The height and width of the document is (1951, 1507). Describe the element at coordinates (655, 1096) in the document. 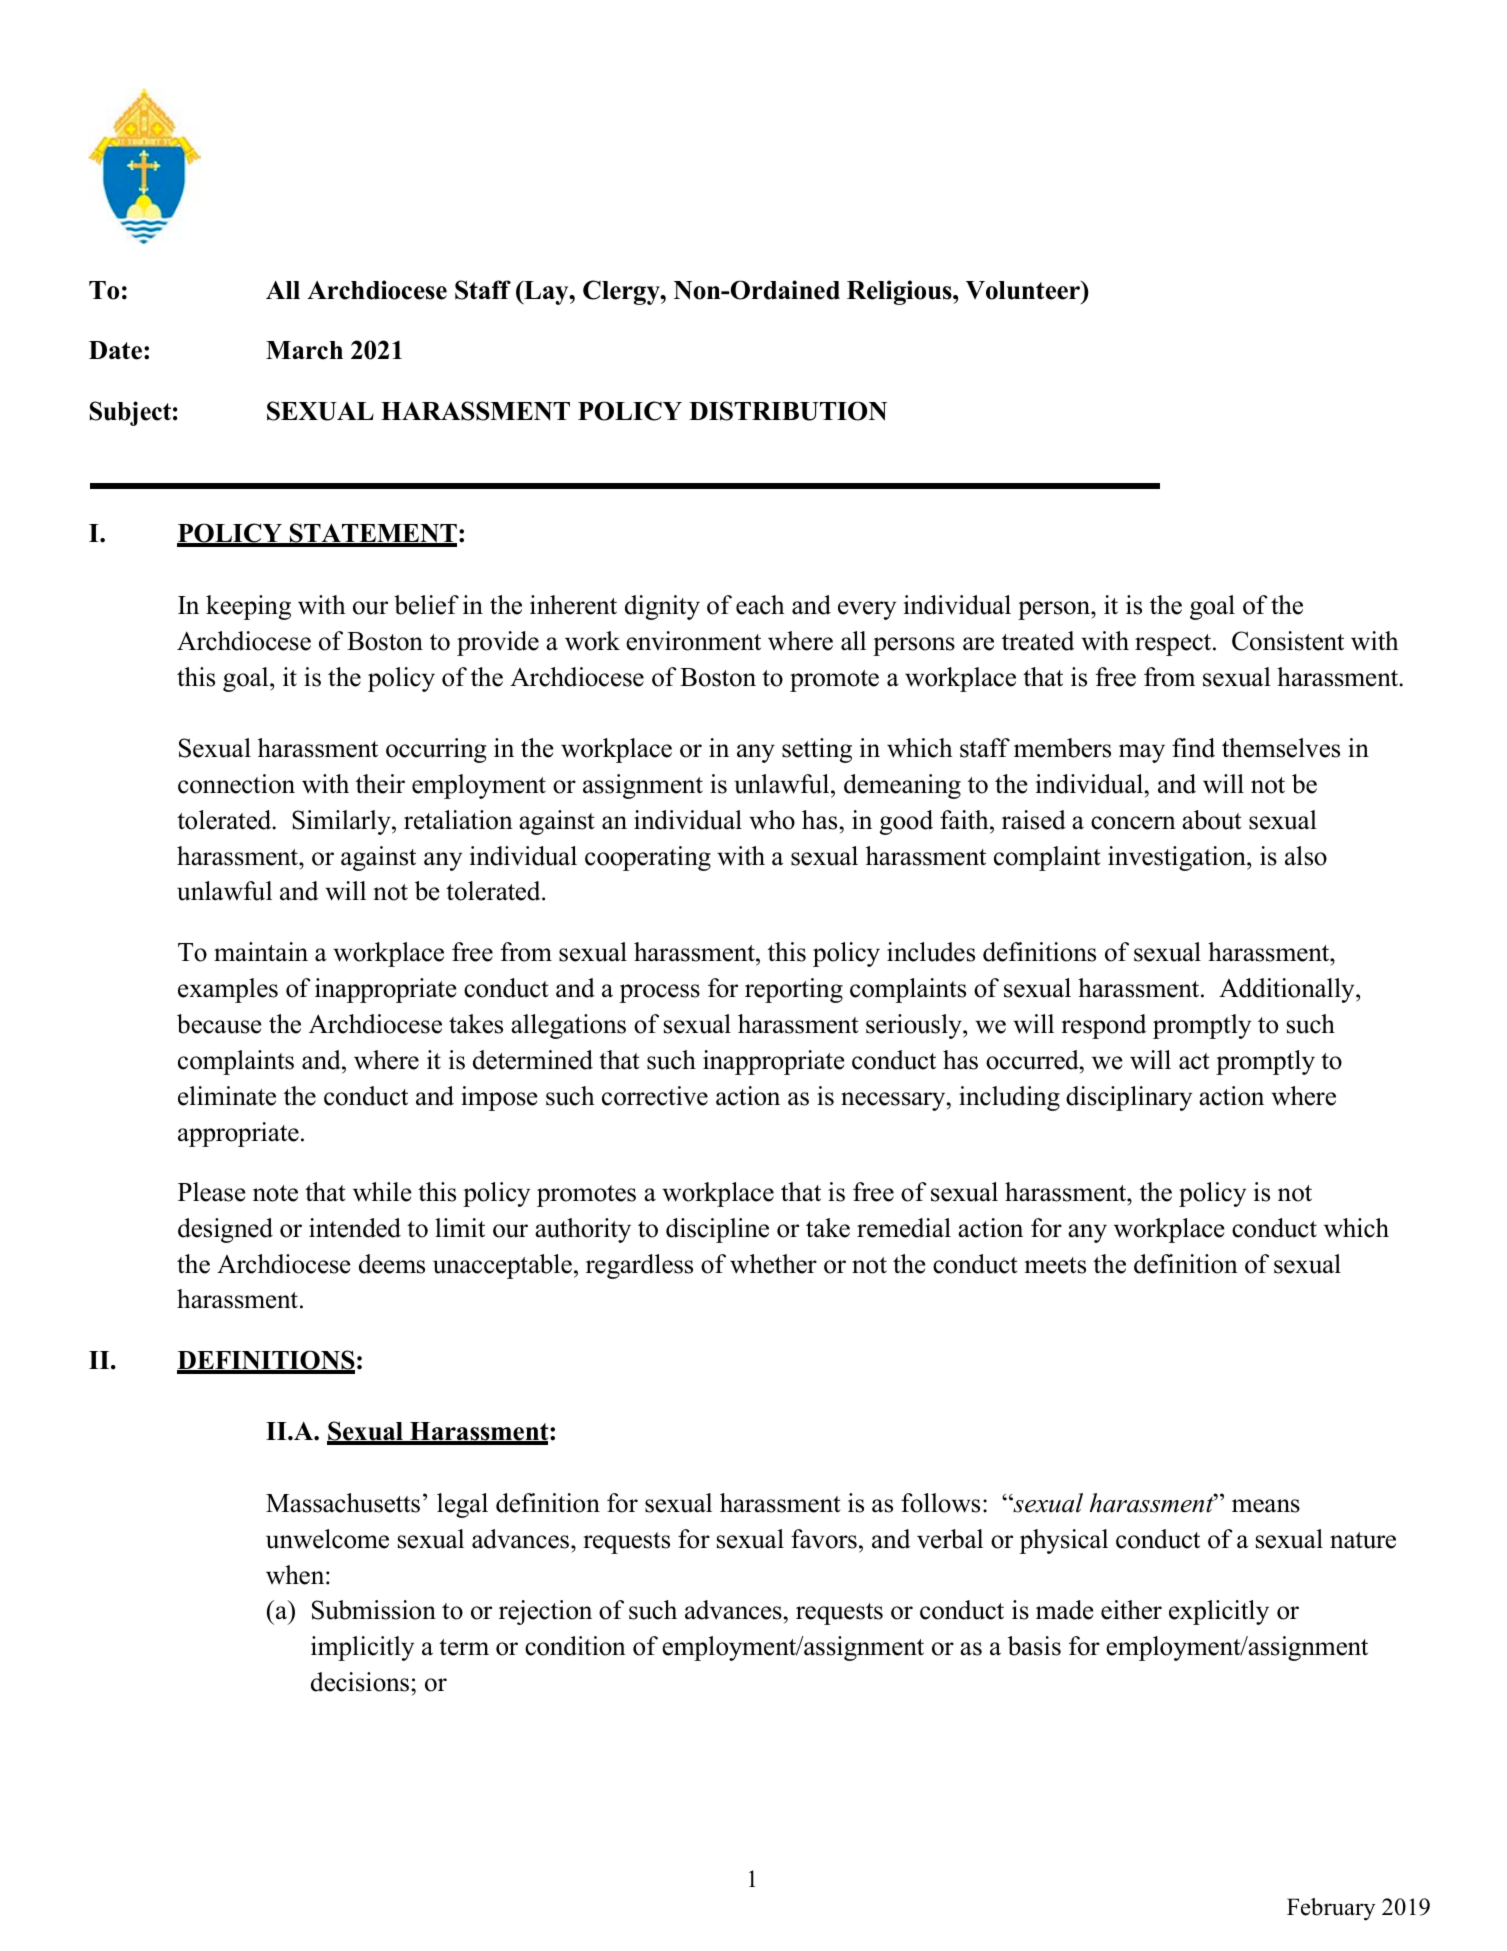

I see `corrective` at that location.
